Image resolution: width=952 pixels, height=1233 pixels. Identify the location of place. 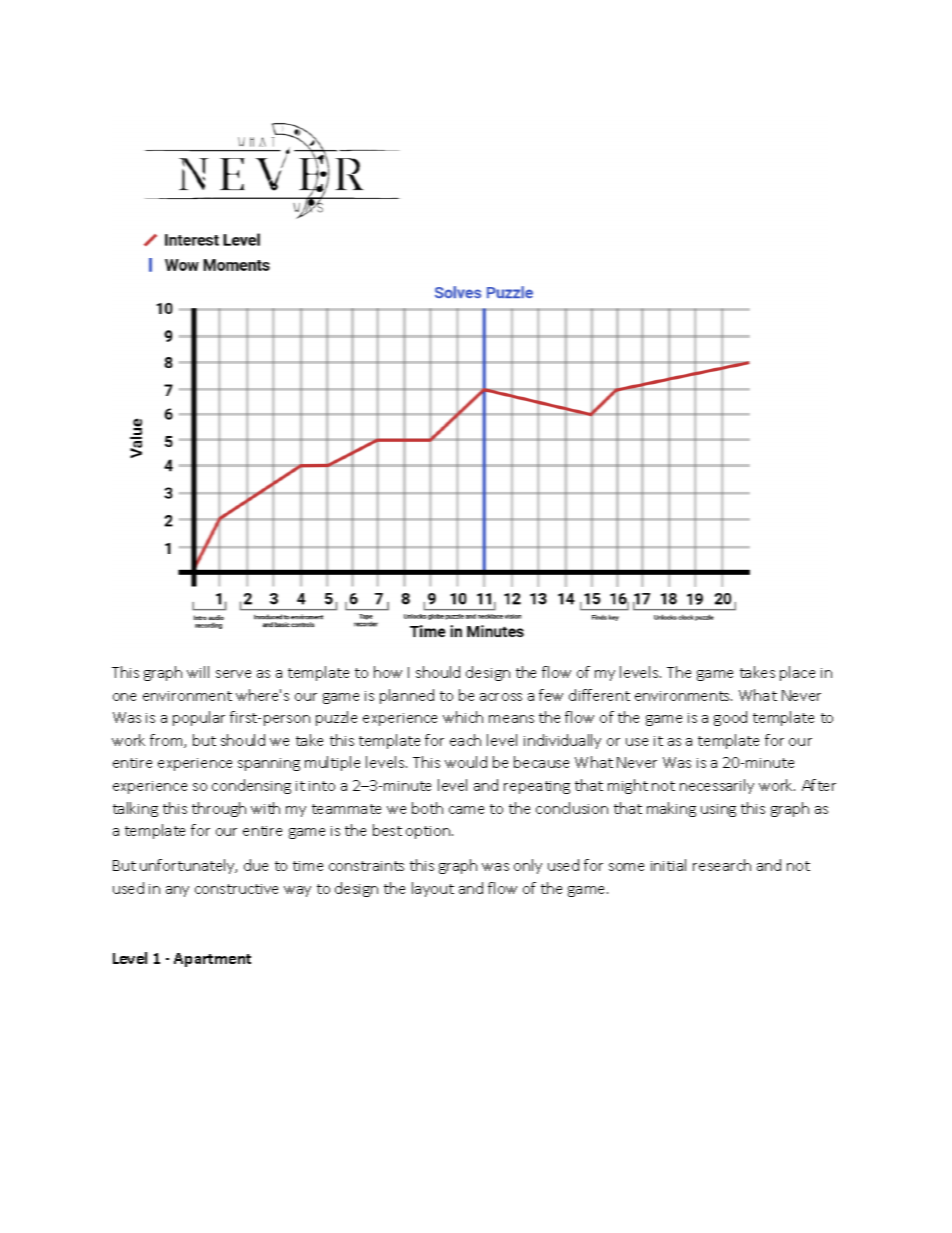
(797, 673).
